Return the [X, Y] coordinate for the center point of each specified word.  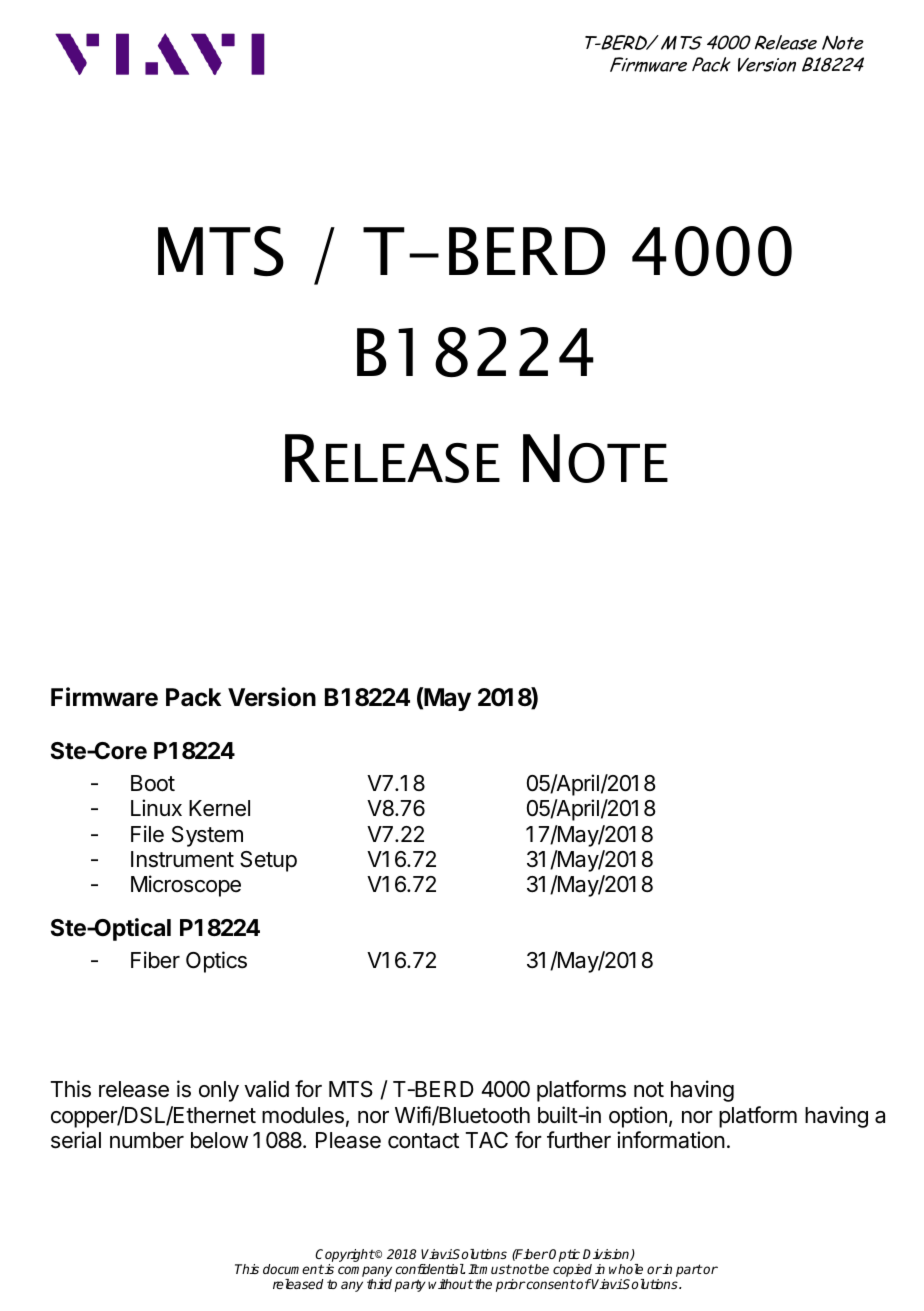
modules [303, 1115]
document [293, 1269]
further [579, 1140]
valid [266, 1089]
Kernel [219, 808]
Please [348, 1140]
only [219, 1091]
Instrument [182, 859]
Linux [156, 807]
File [147, 834]
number [147, 1140]
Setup [268, 861]
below [219, 1140]
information [671, 1140]
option [638, 1117]
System [207, 836]
